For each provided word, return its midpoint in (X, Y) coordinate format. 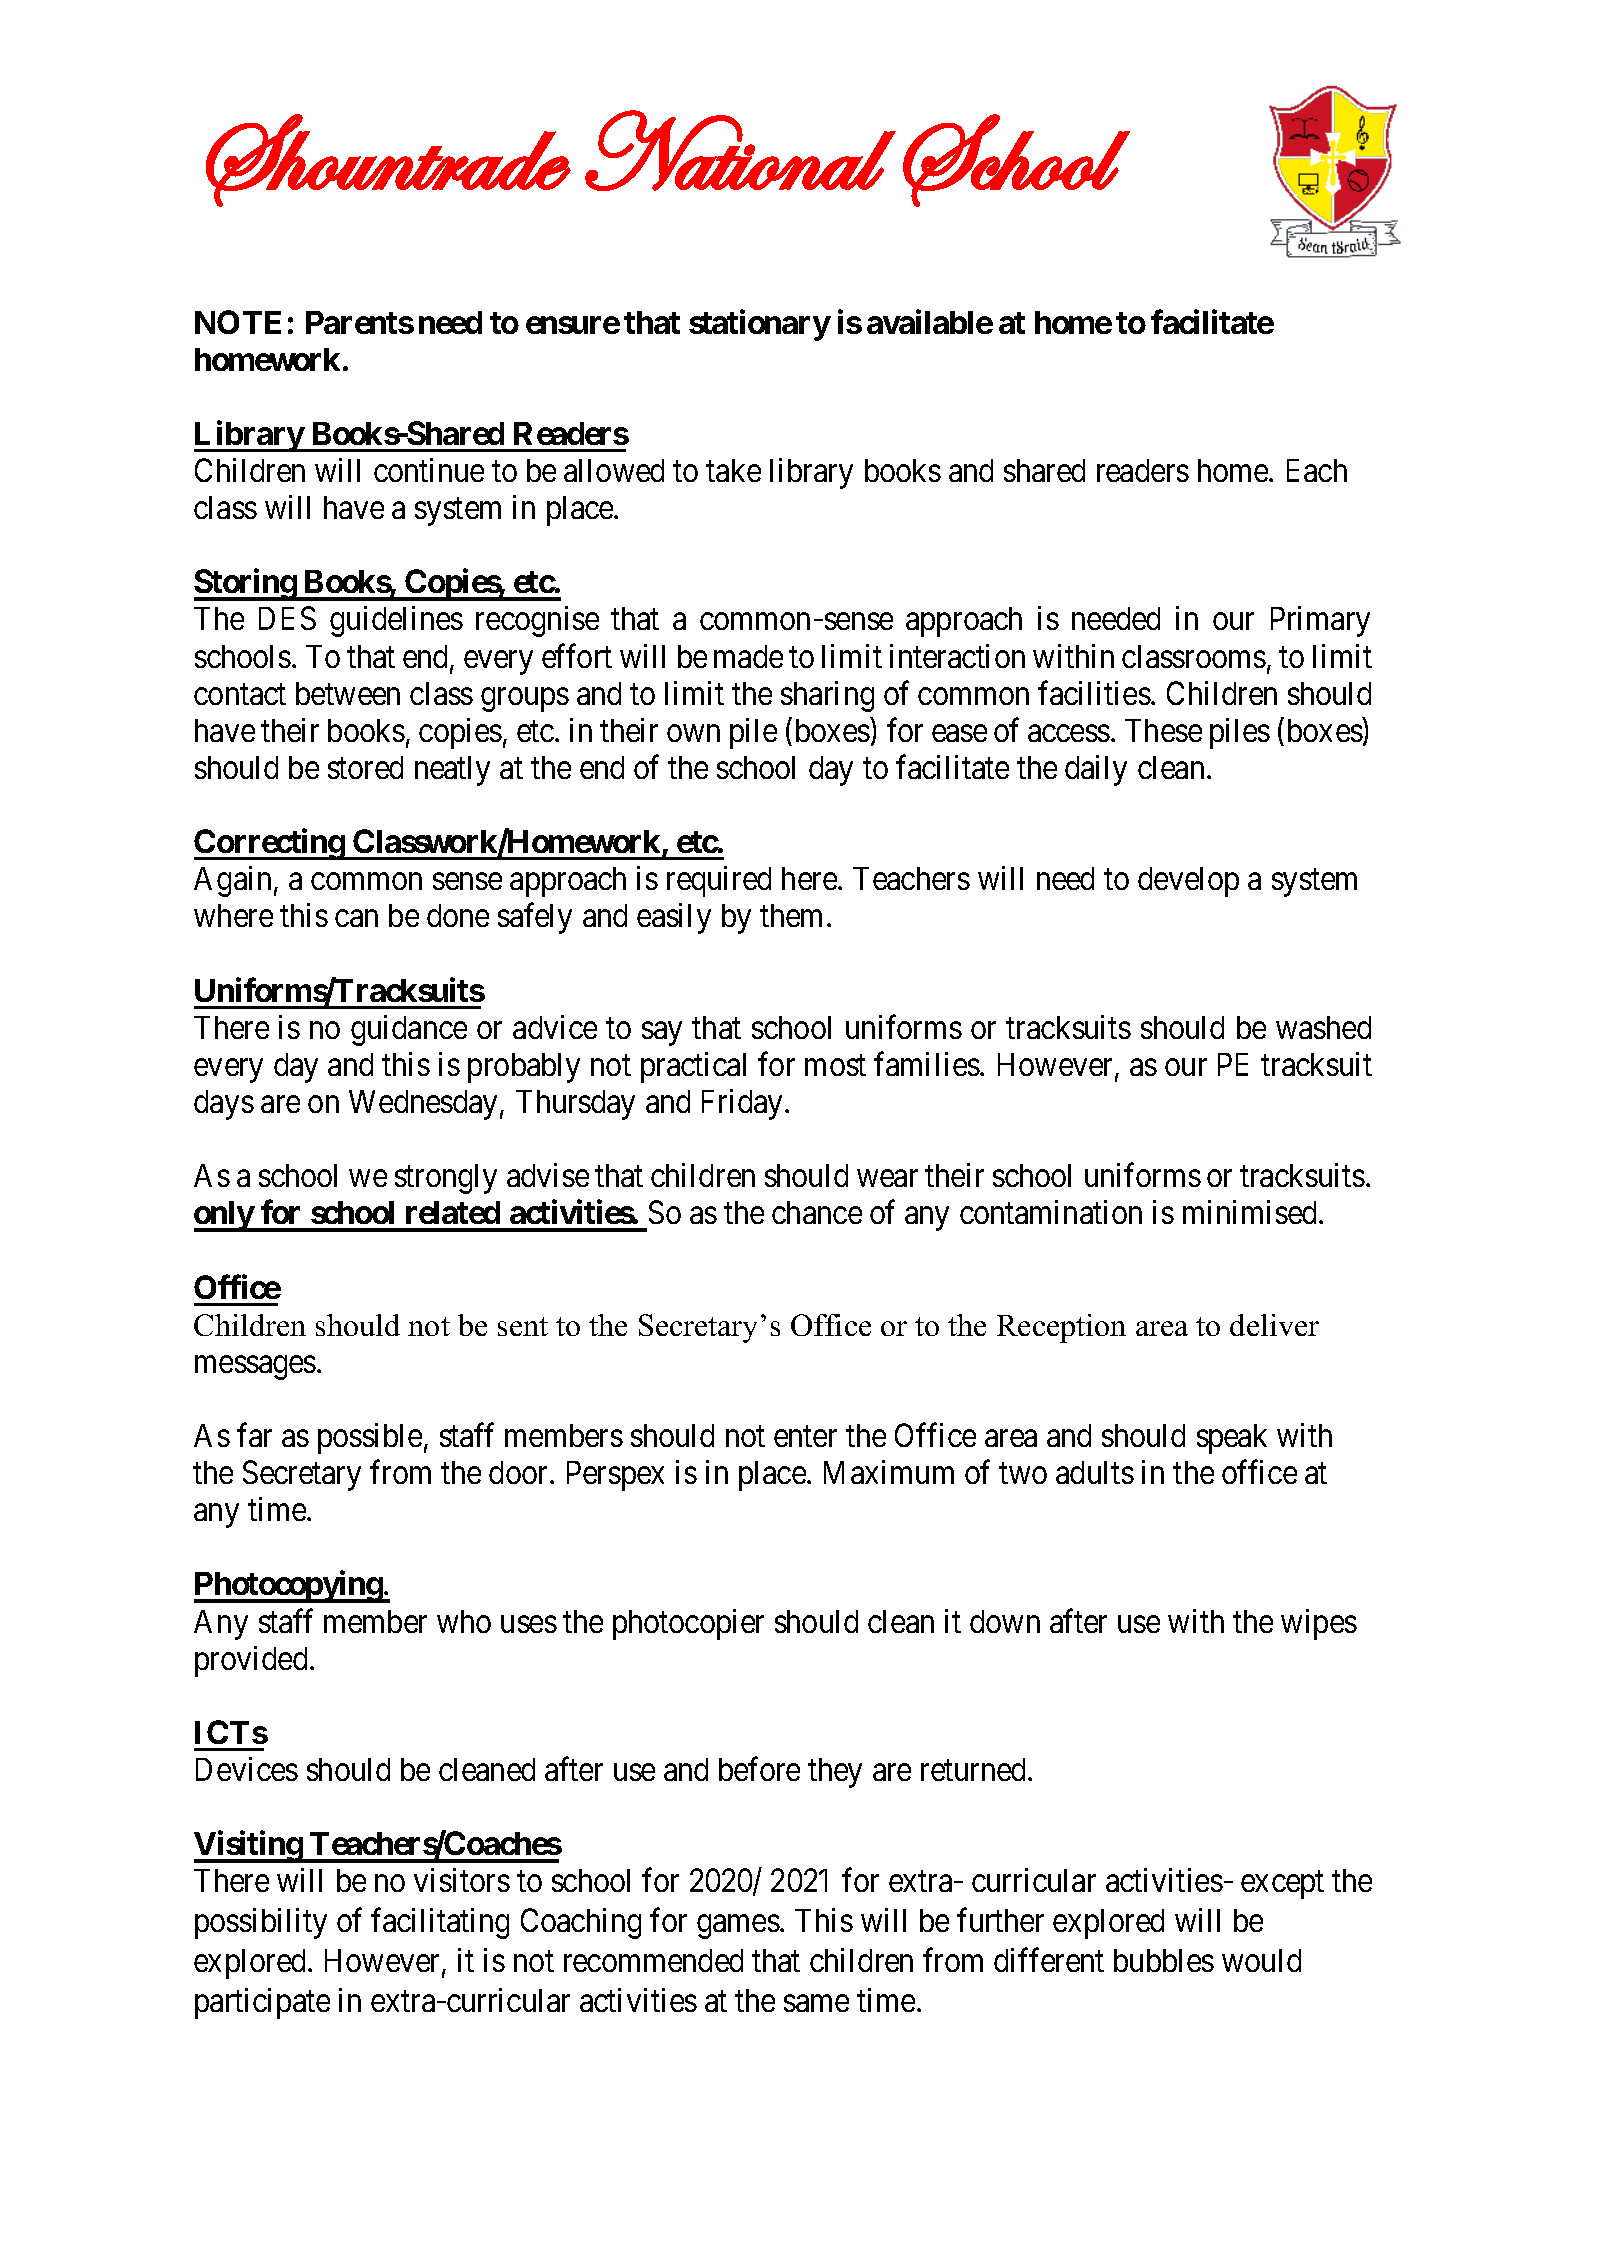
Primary (1320, 621)
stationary (759, 325)
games (738, 1927)
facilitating (440, 1923)
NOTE (238, 322)
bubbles (1164, 1960)
